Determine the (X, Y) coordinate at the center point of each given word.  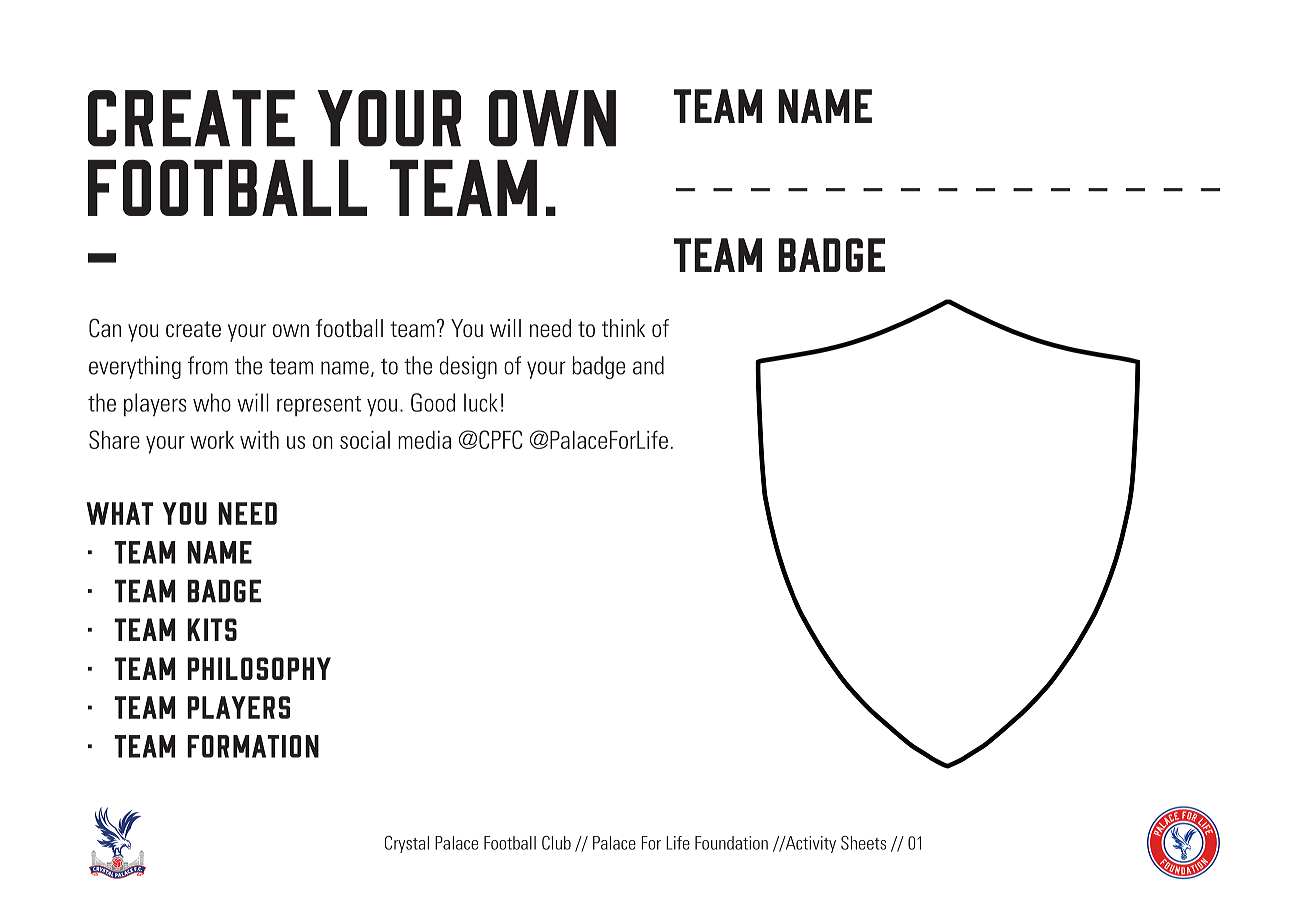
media (424, 440)
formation (253, 746)
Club (556, 843)
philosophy (259, 668)
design (468, 367)
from (208, 365)
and (648, 365)
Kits (212, 629)
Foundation (731, 843)
